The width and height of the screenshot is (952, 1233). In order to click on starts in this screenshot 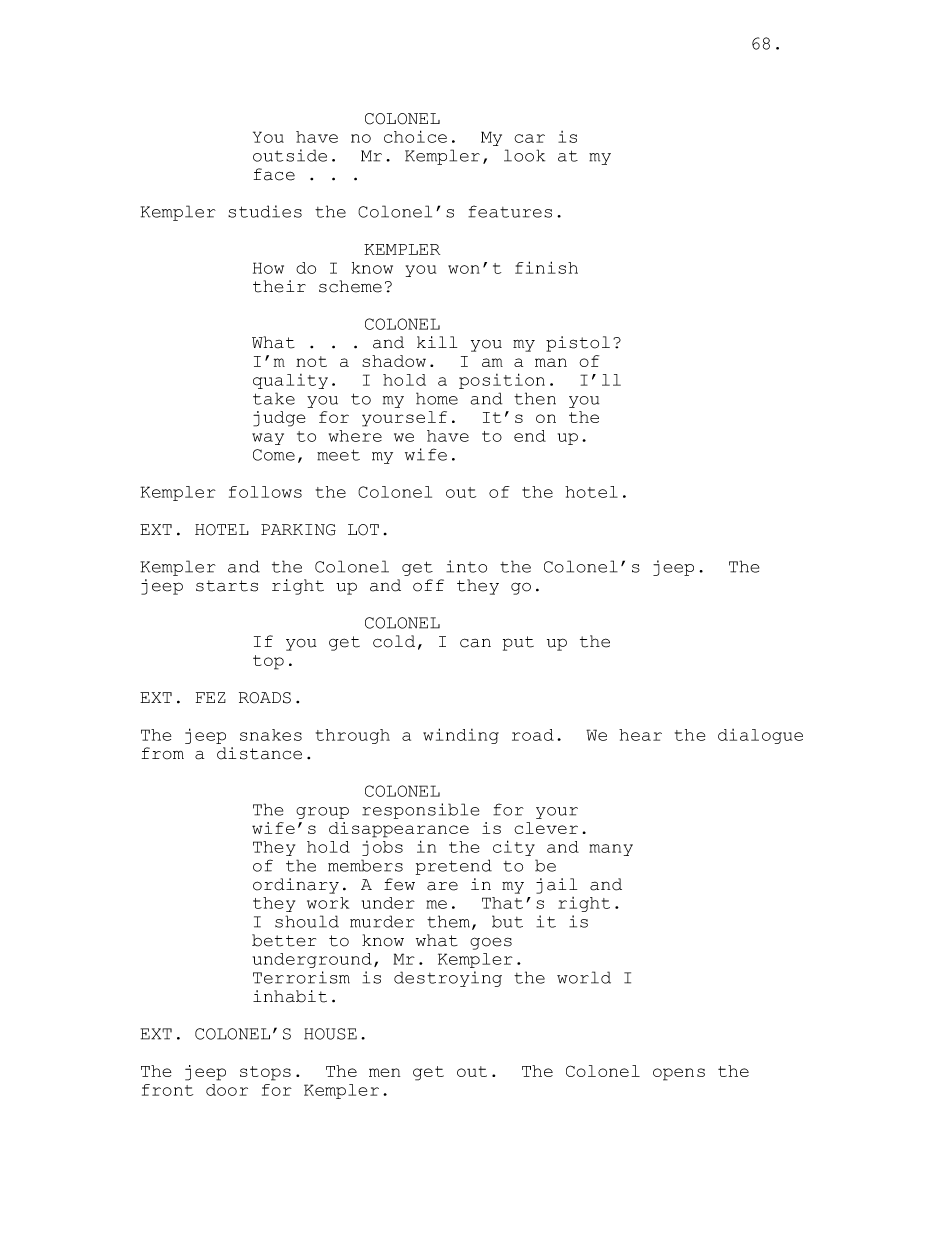, I will do `click(227, 586)`.
